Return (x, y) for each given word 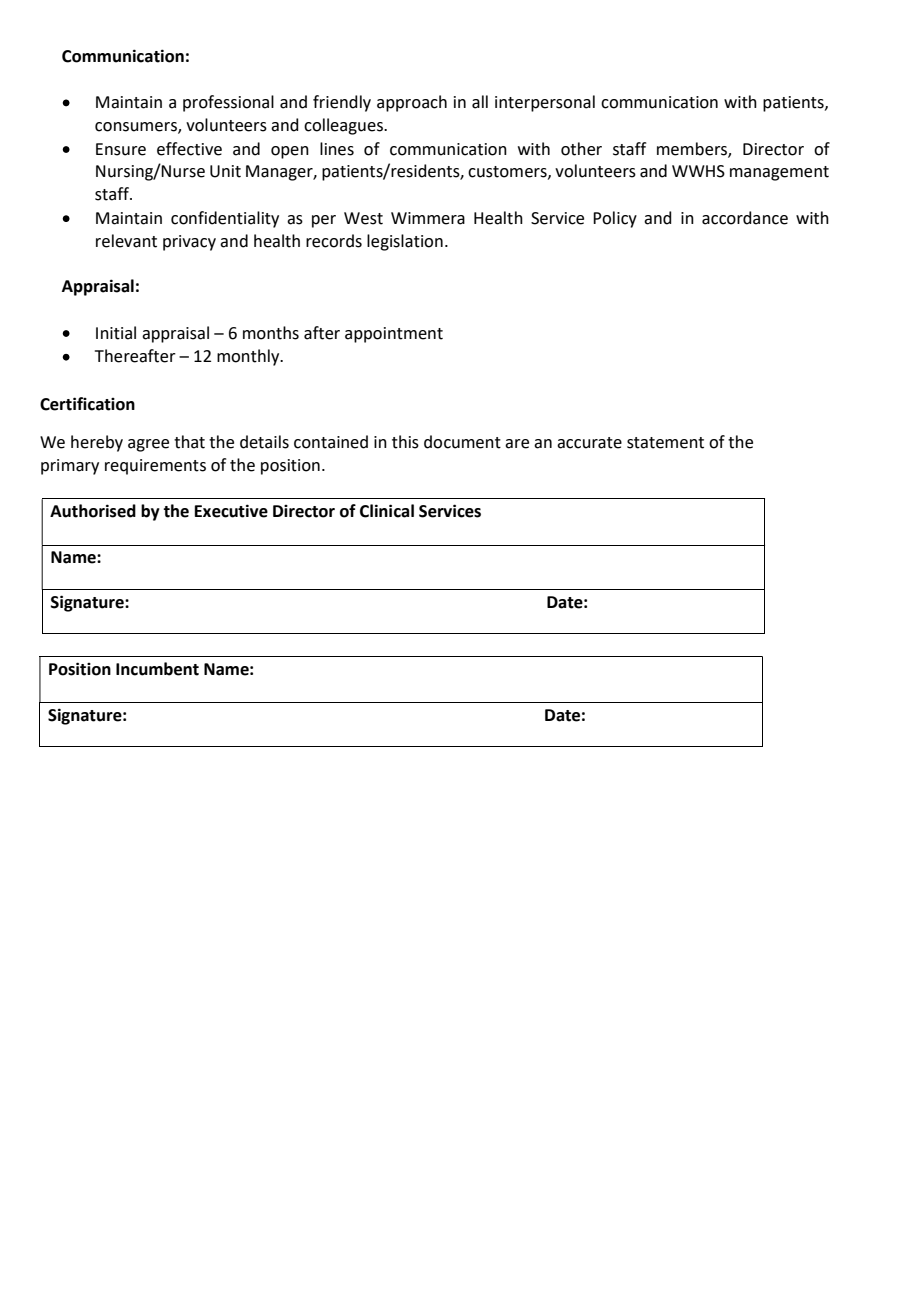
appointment (394, 335)
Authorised (93, 511)
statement (665, 443)
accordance (745, 218)
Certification (87, 404)
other (581, 149)
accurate (589, 443)
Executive (231, 511)
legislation (405, 242)
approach (412, 103)
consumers (137, 128)
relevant (126, 241)
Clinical (387, 511)
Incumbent (157, 669)
